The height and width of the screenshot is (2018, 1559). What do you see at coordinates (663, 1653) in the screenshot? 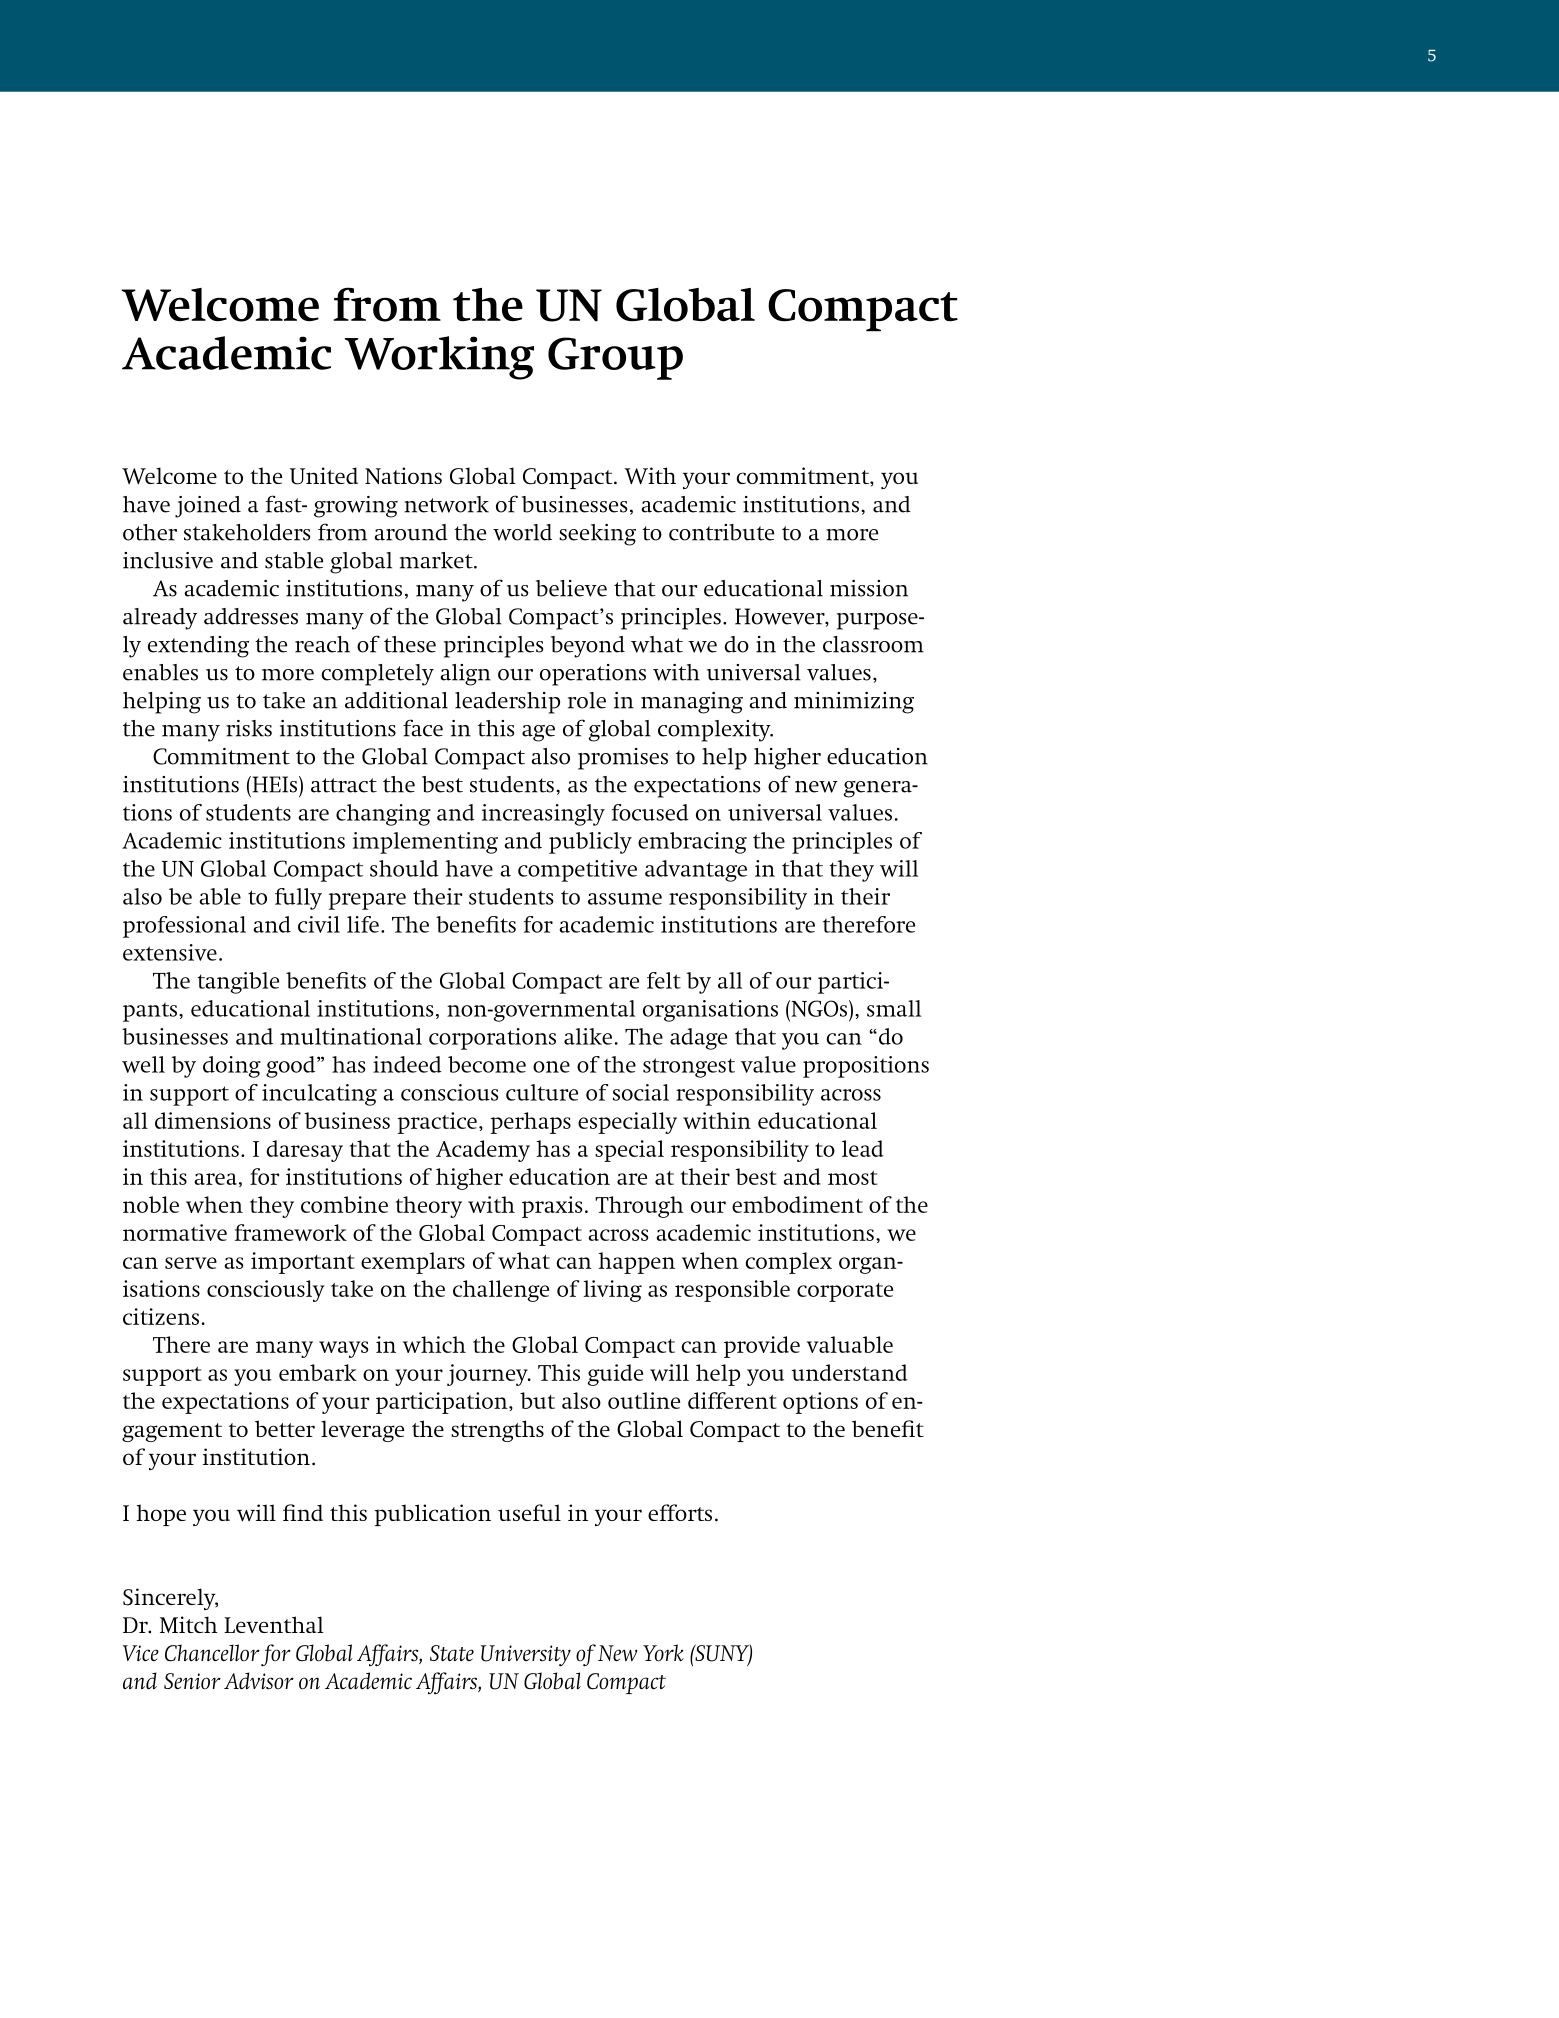
I see `York` at bounding box center [663, 1653].
